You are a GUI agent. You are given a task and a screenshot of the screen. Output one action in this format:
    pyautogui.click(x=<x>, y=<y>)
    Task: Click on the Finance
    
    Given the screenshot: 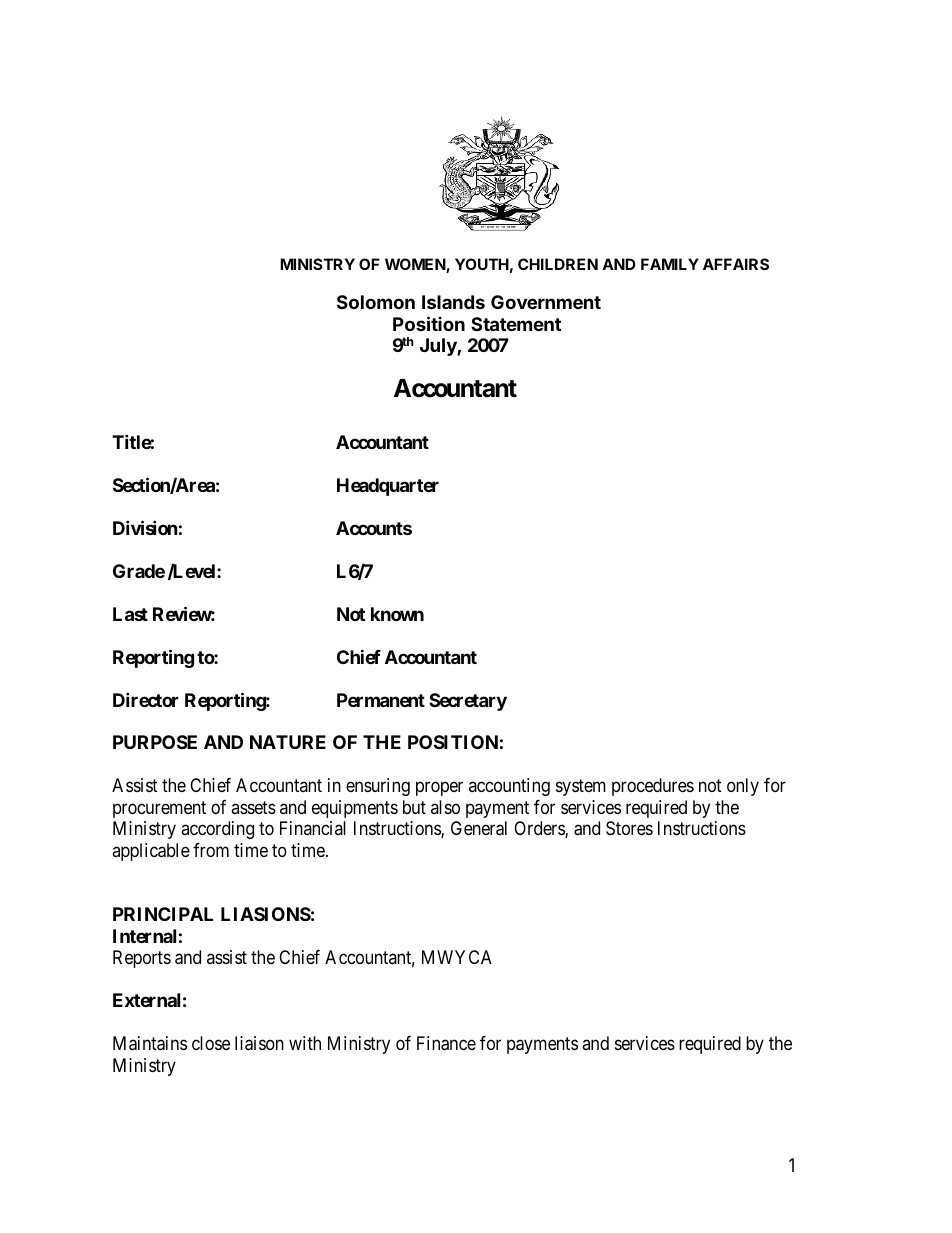 What is the action you would take?
    pyautogui.click(x=446, y=1043)
